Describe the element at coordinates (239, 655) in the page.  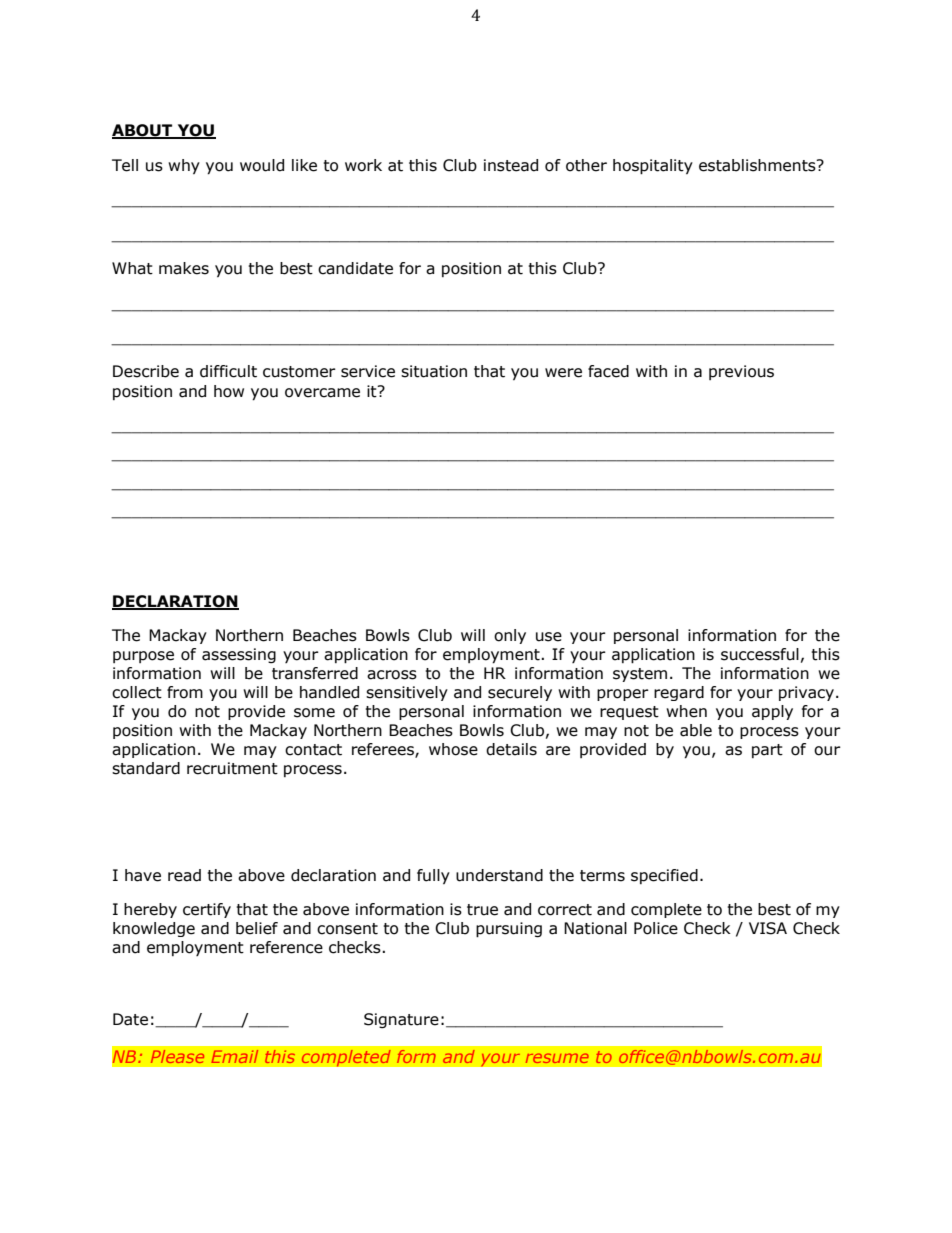
I see `assessing` at that location.
